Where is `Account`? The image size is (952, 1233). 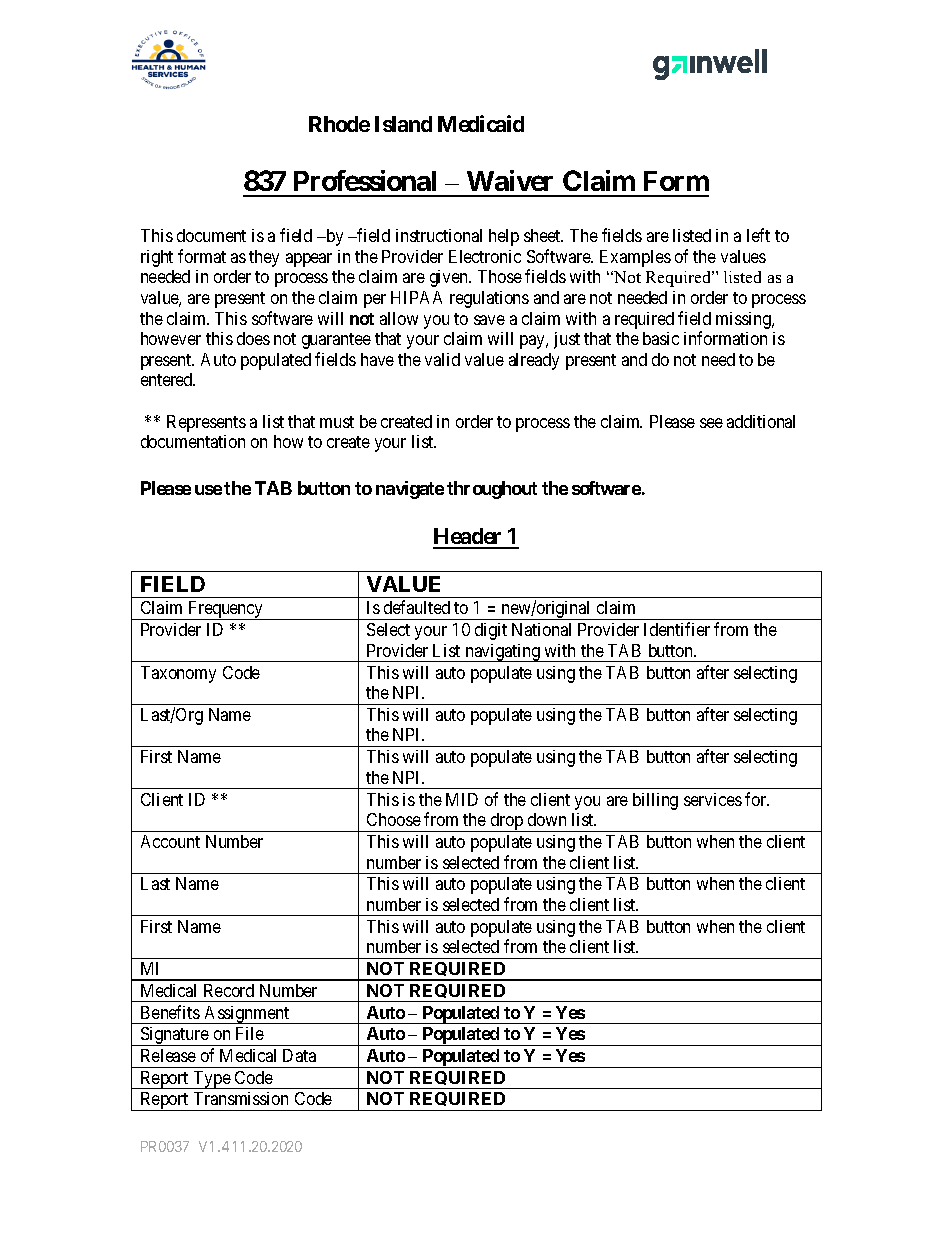
Account is located at coordinates (170, 841).
